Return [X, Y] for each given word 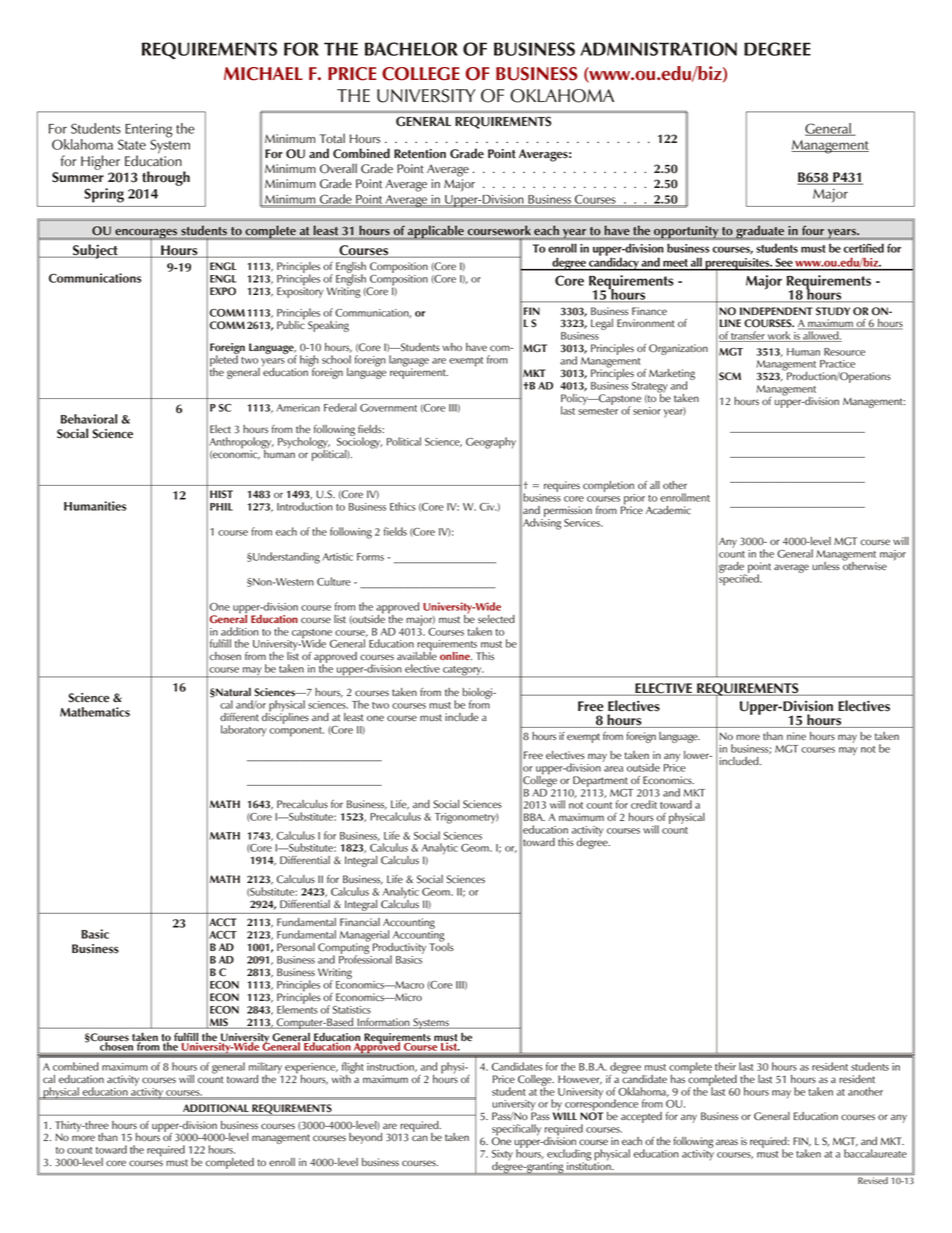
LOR [440, 49]
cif [513, 1128]
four [813, 231]
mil [255, 1066]
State [132, 144]
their [725, 1066]
